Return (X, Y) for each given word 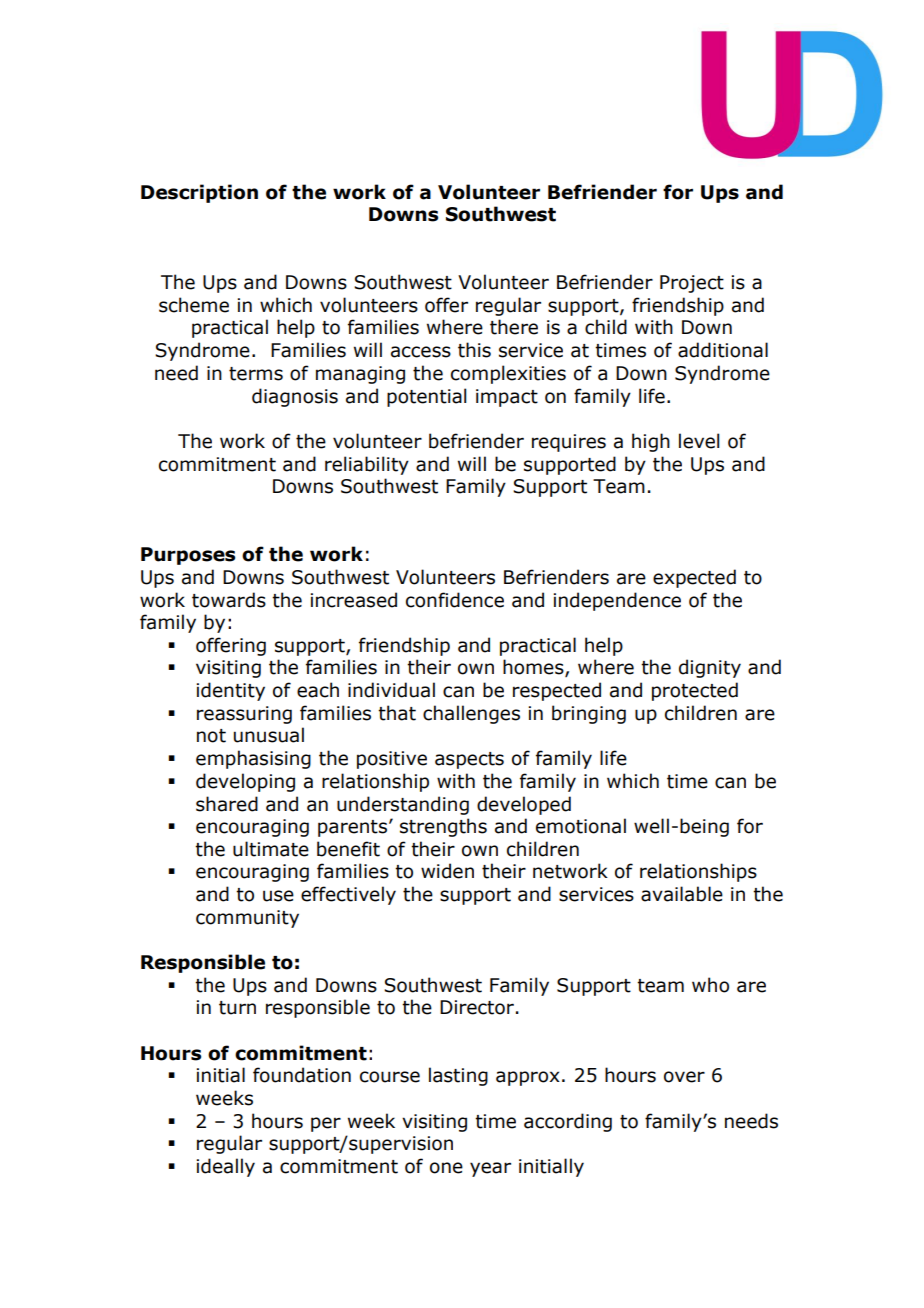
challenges (471, 714)
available (682, 894)
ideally (226, 1167)
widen (447, 871)
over (684, 1077)
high (651, 442)
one (446, 1168)
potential (426, 397)
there (514, 327)
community (247, 919)
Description (199, 193)
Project (692, 284)
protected (695, 691)
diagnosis (295, 397)
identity (231, 691)
